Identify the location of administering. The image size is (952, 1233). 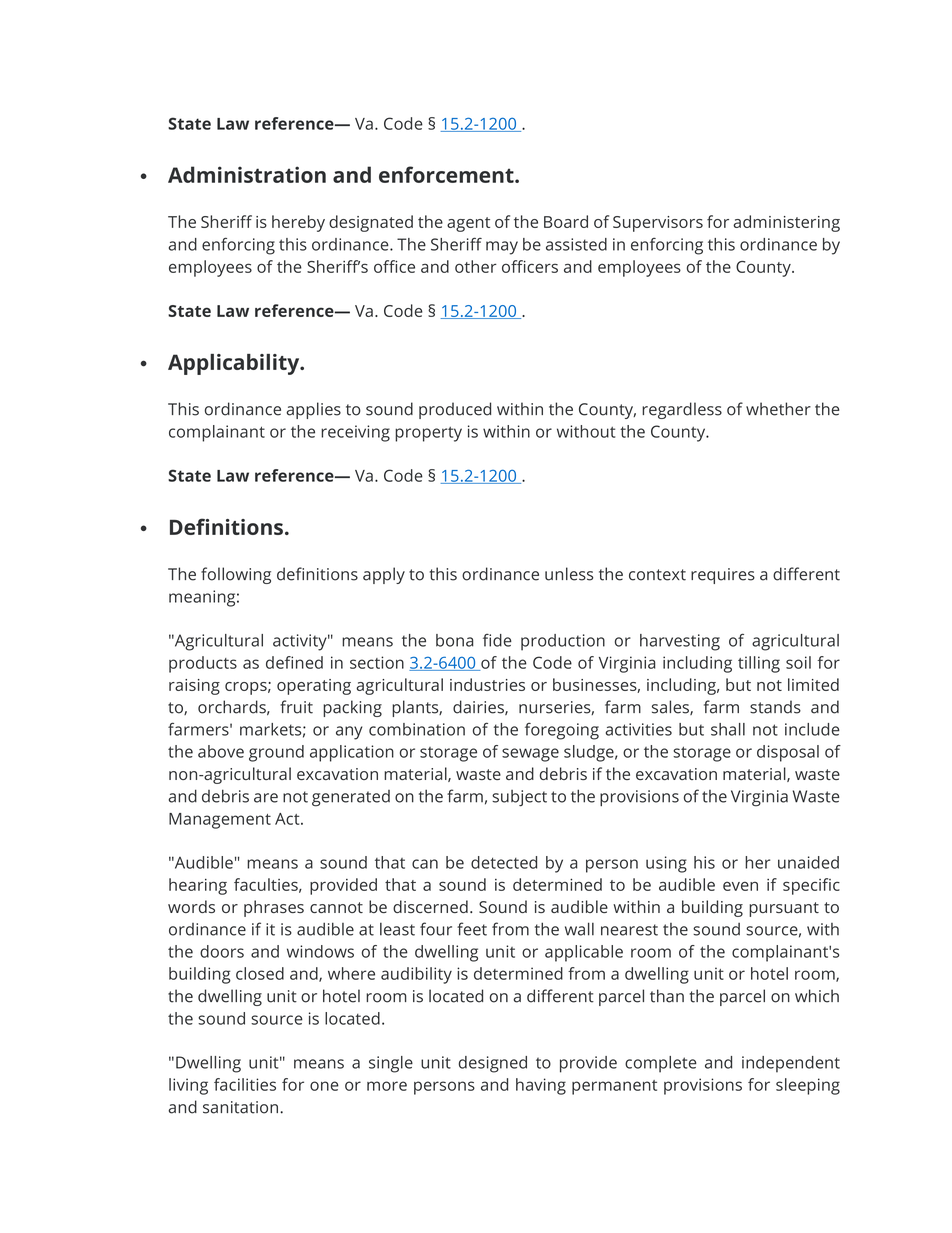
(786, 223).
